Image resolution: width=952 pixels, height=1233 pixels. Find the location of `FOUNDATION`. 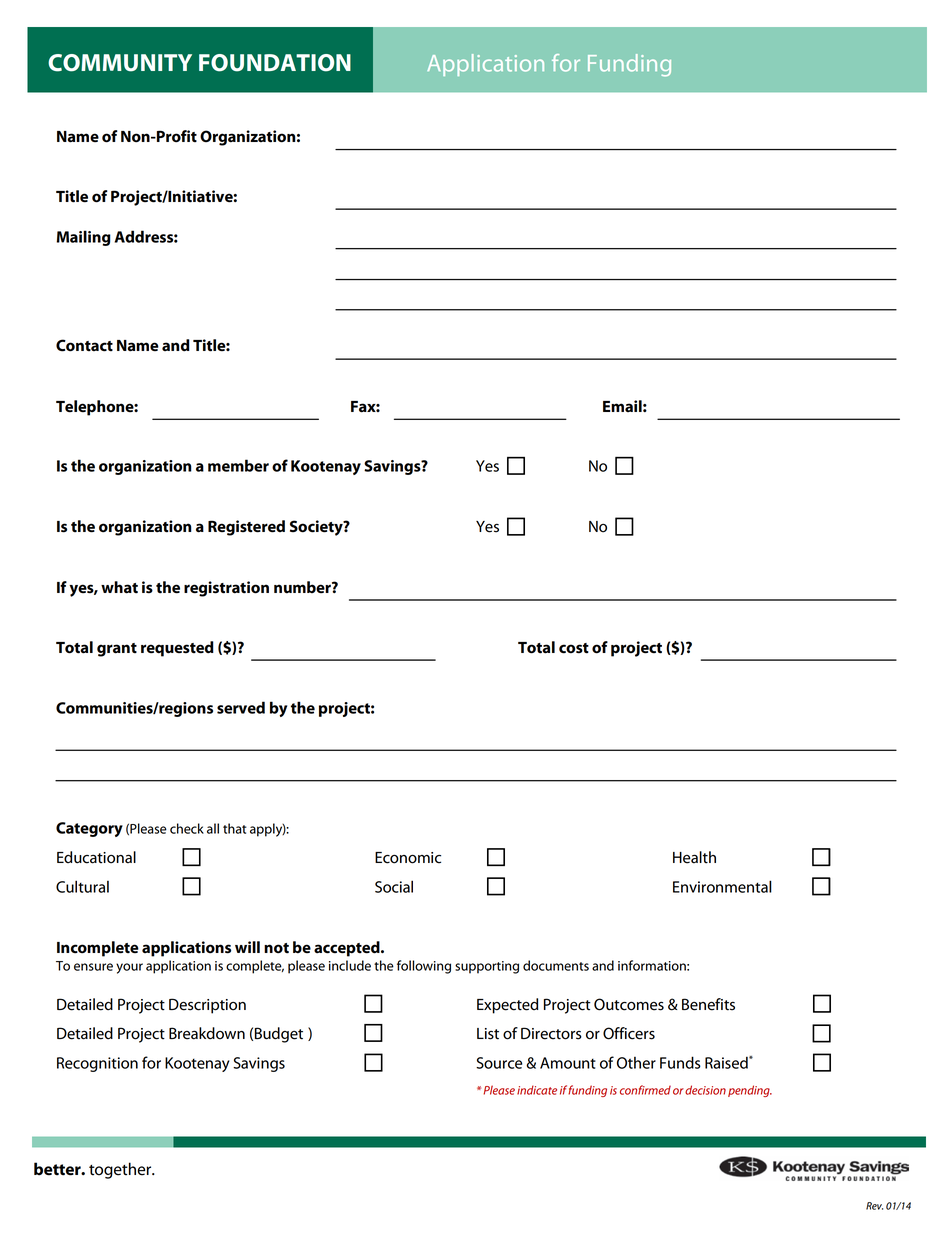

FOUNDATION is located at coordinates (275, 63).
